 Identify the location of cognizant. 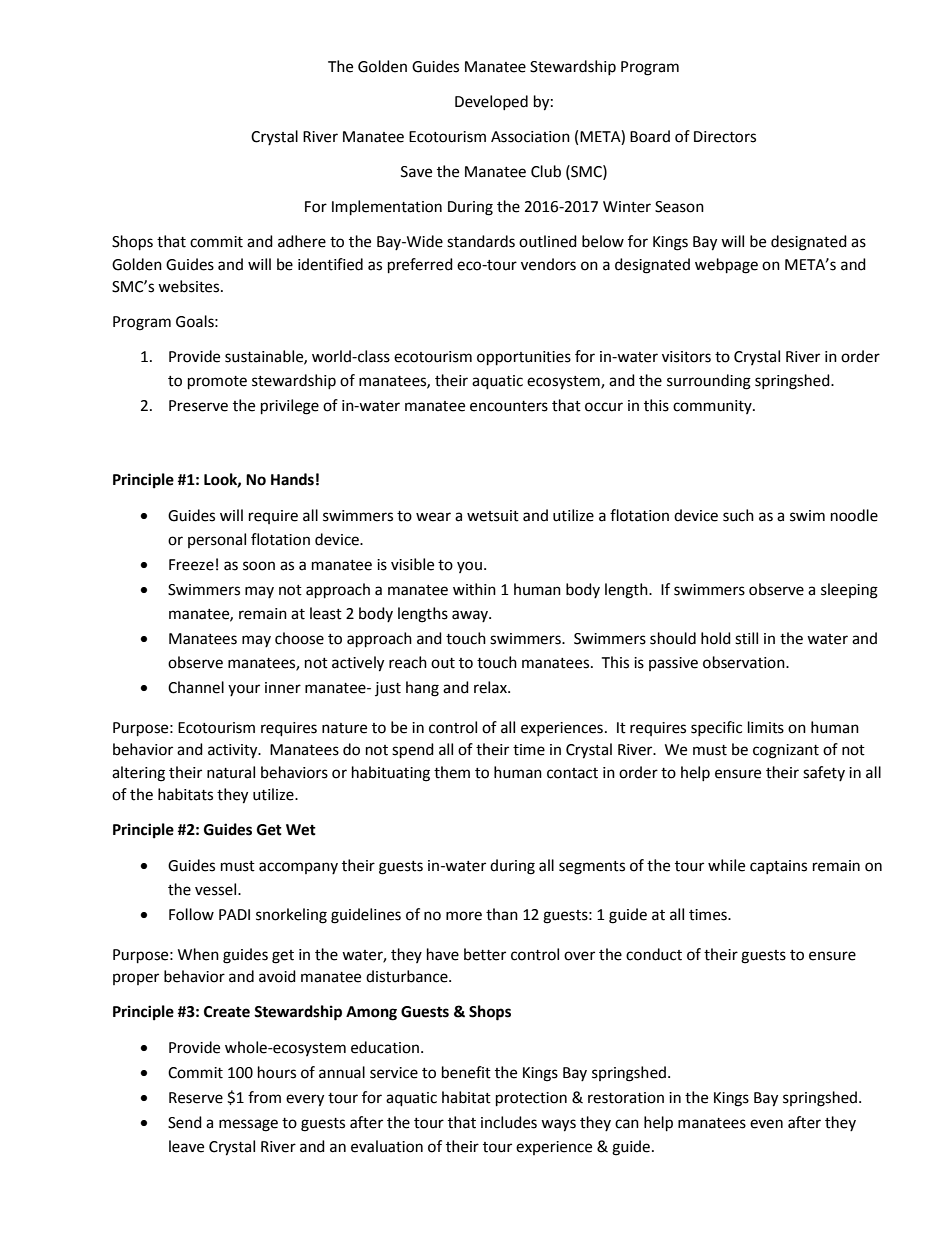
(786, 751).
